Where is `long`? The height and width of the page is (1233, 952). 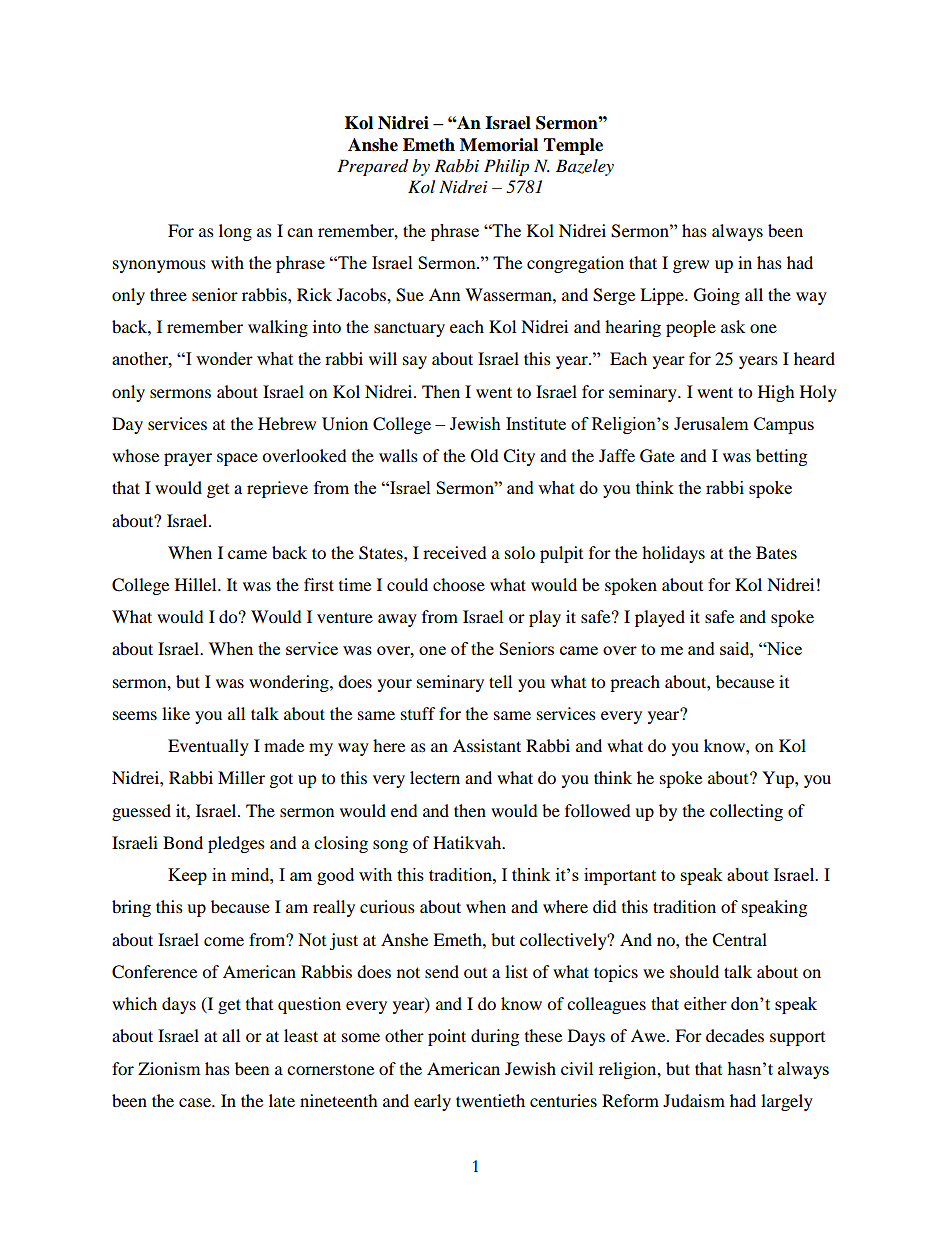
long is located at coordinates (235, 232).
